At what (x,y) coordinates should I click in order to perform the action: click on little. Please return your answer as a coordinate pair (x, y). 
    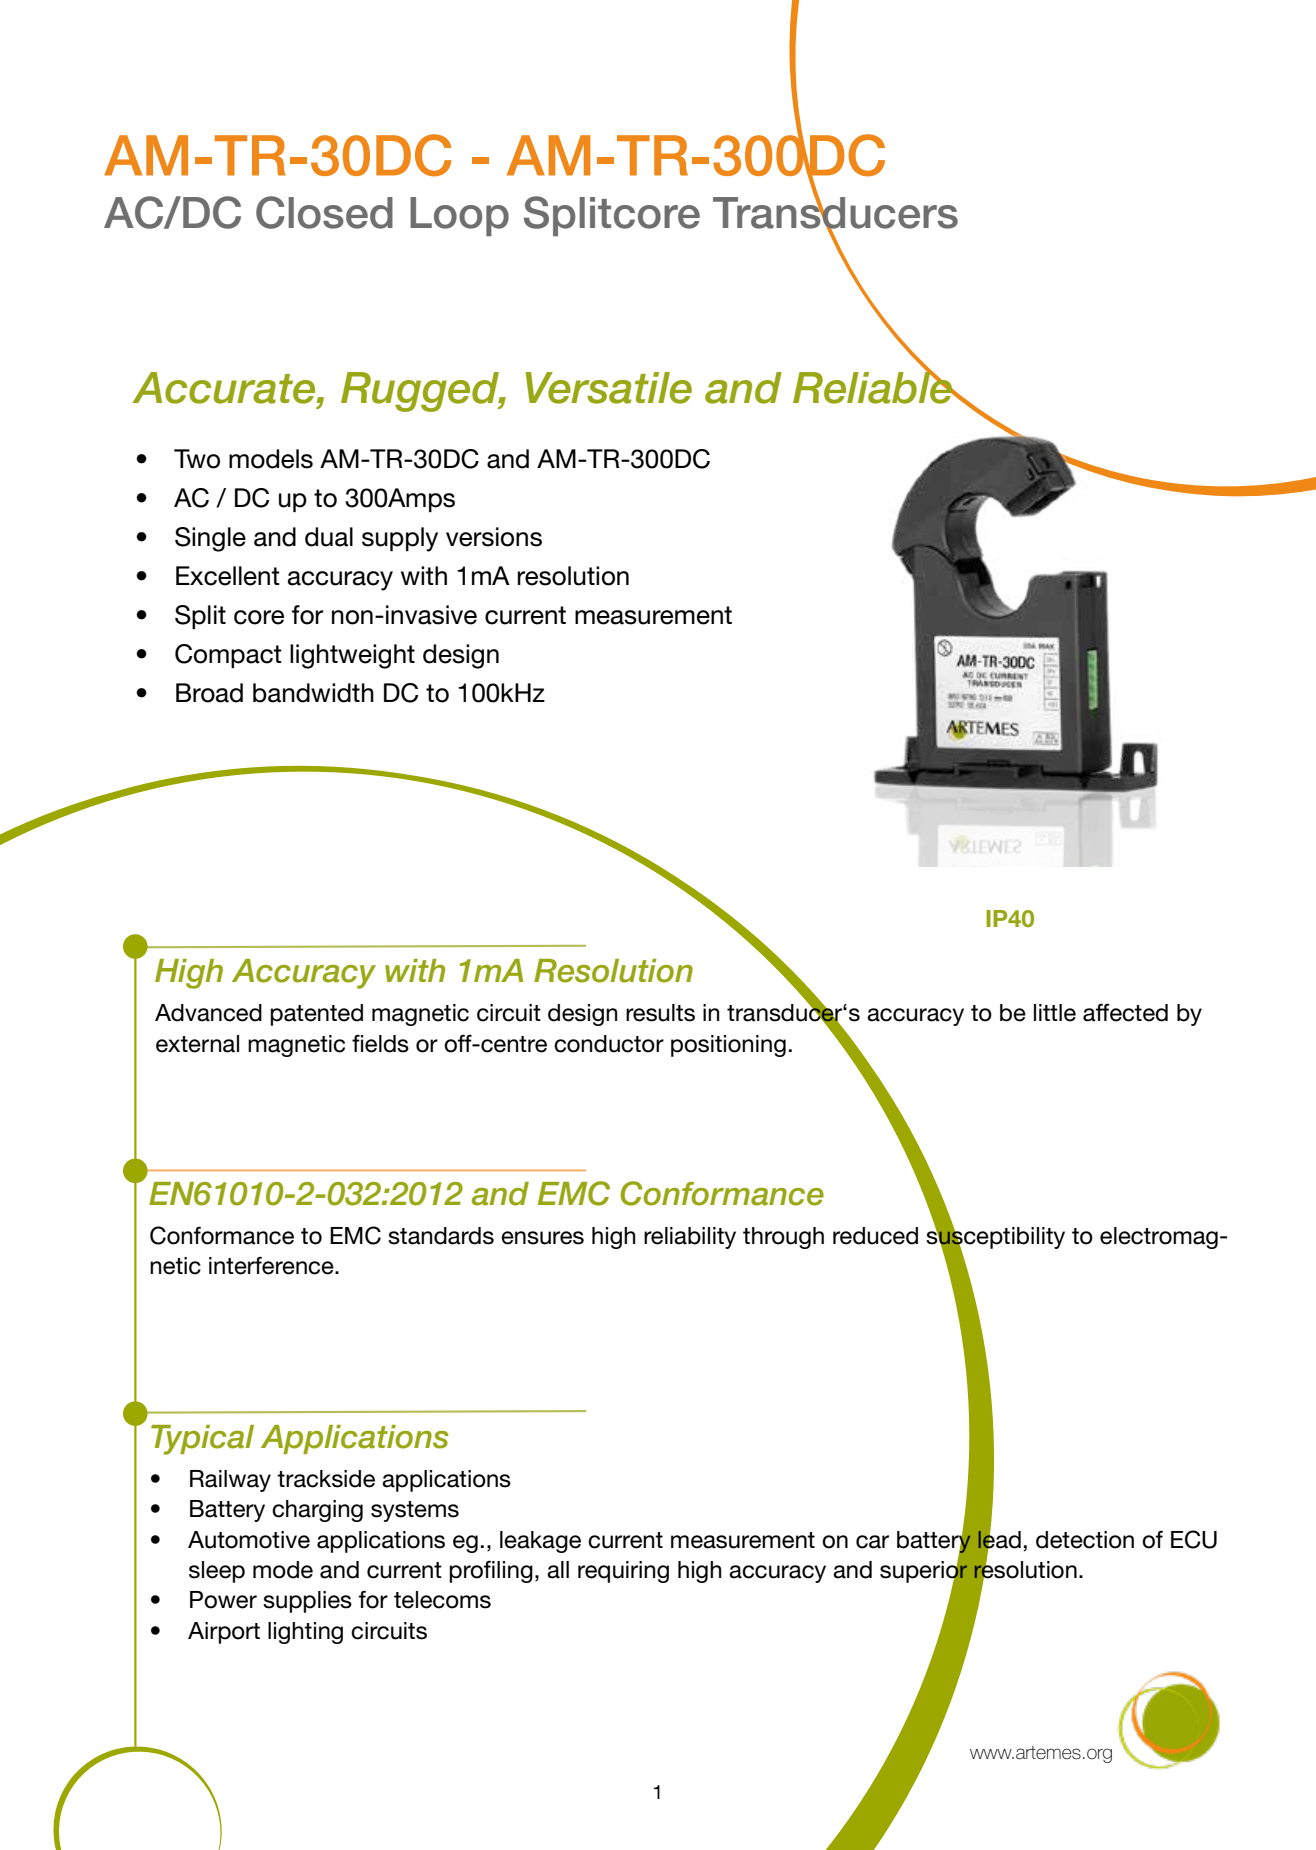
    Looking at the image, I should click on (1055, 1013).
